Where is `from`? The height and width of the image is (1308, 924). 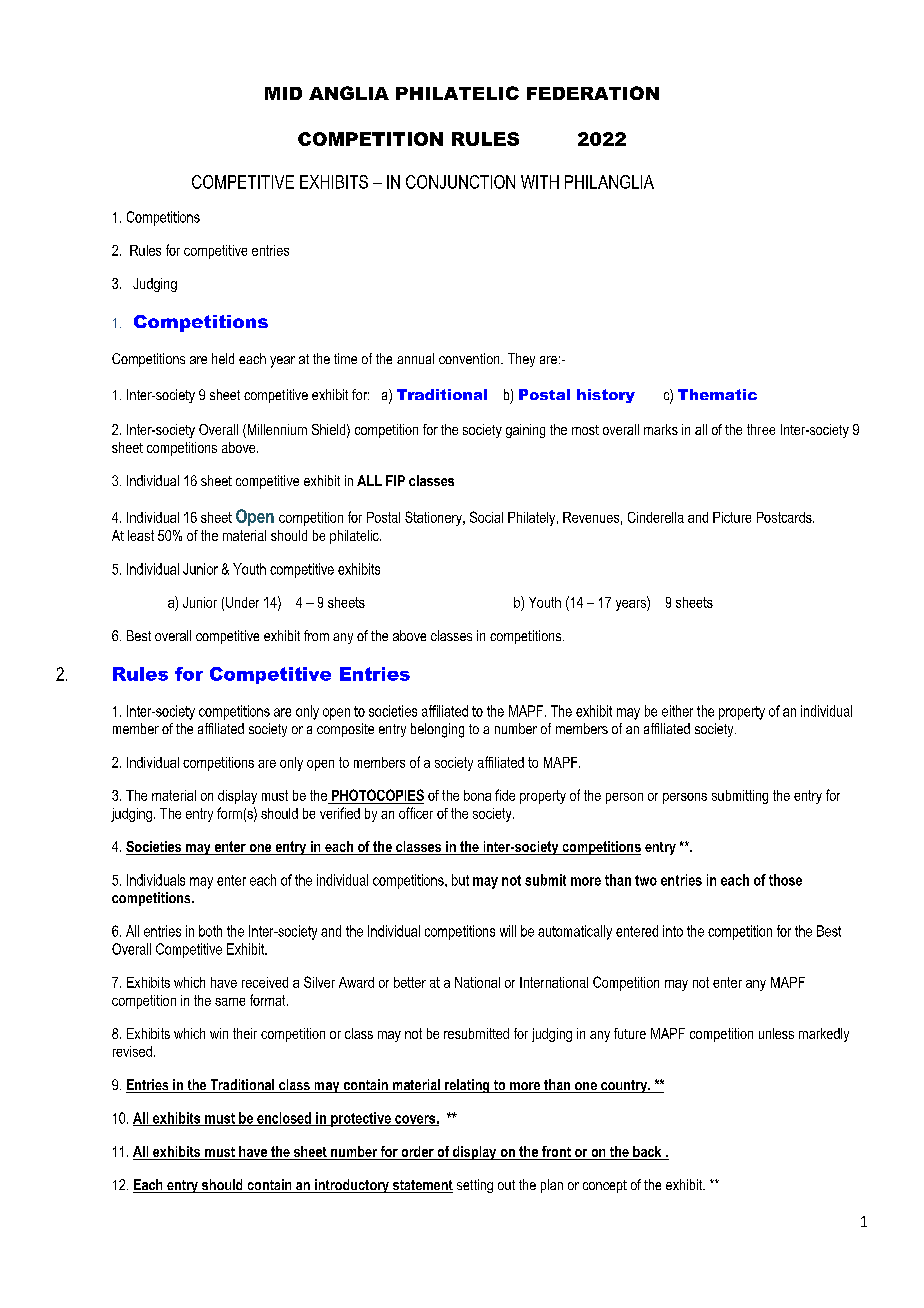
from is located at coordinates (316, 635).
